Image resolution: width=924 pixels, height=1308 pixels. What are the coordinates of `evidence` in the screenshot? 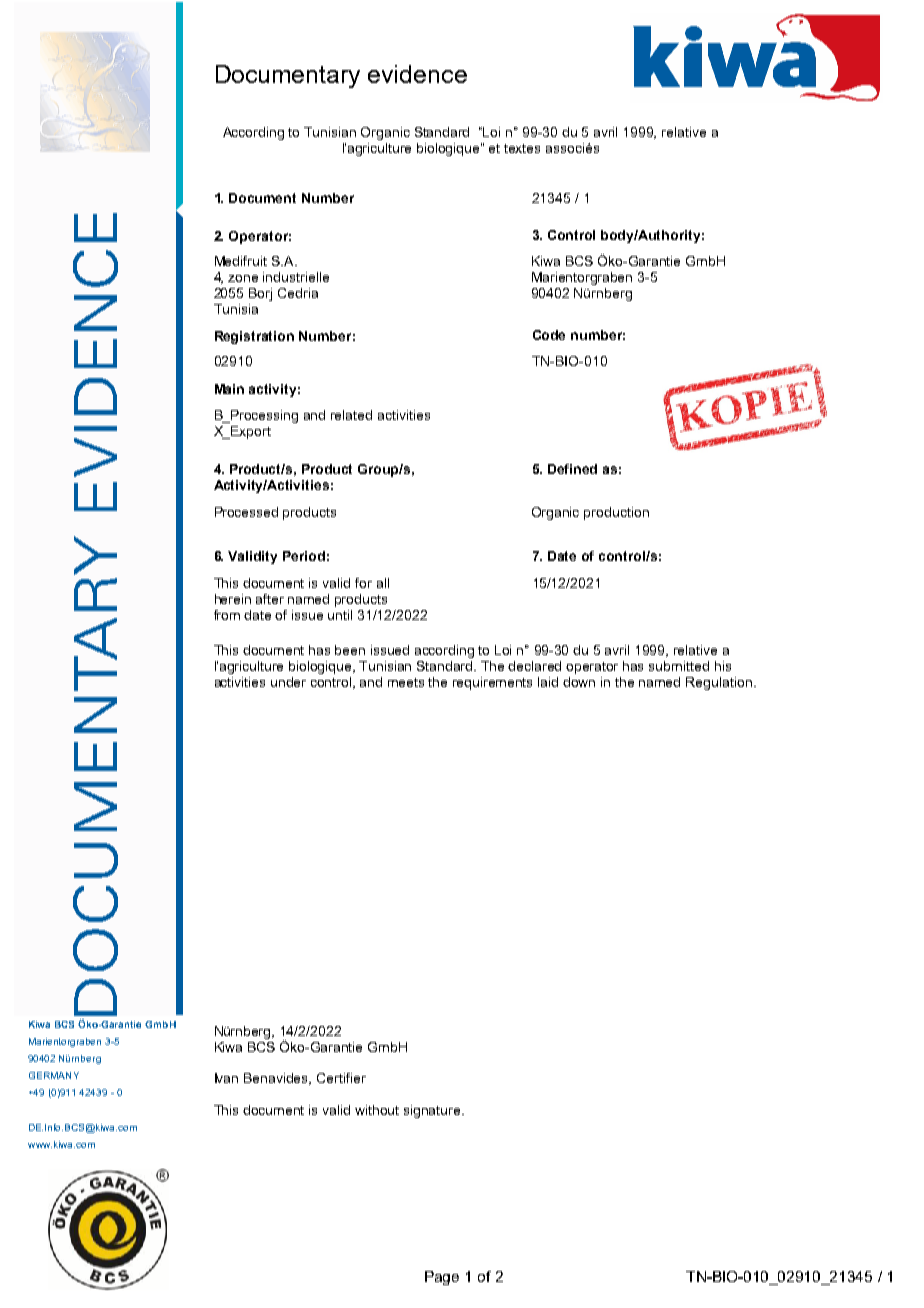 It's located at (417, 74).
